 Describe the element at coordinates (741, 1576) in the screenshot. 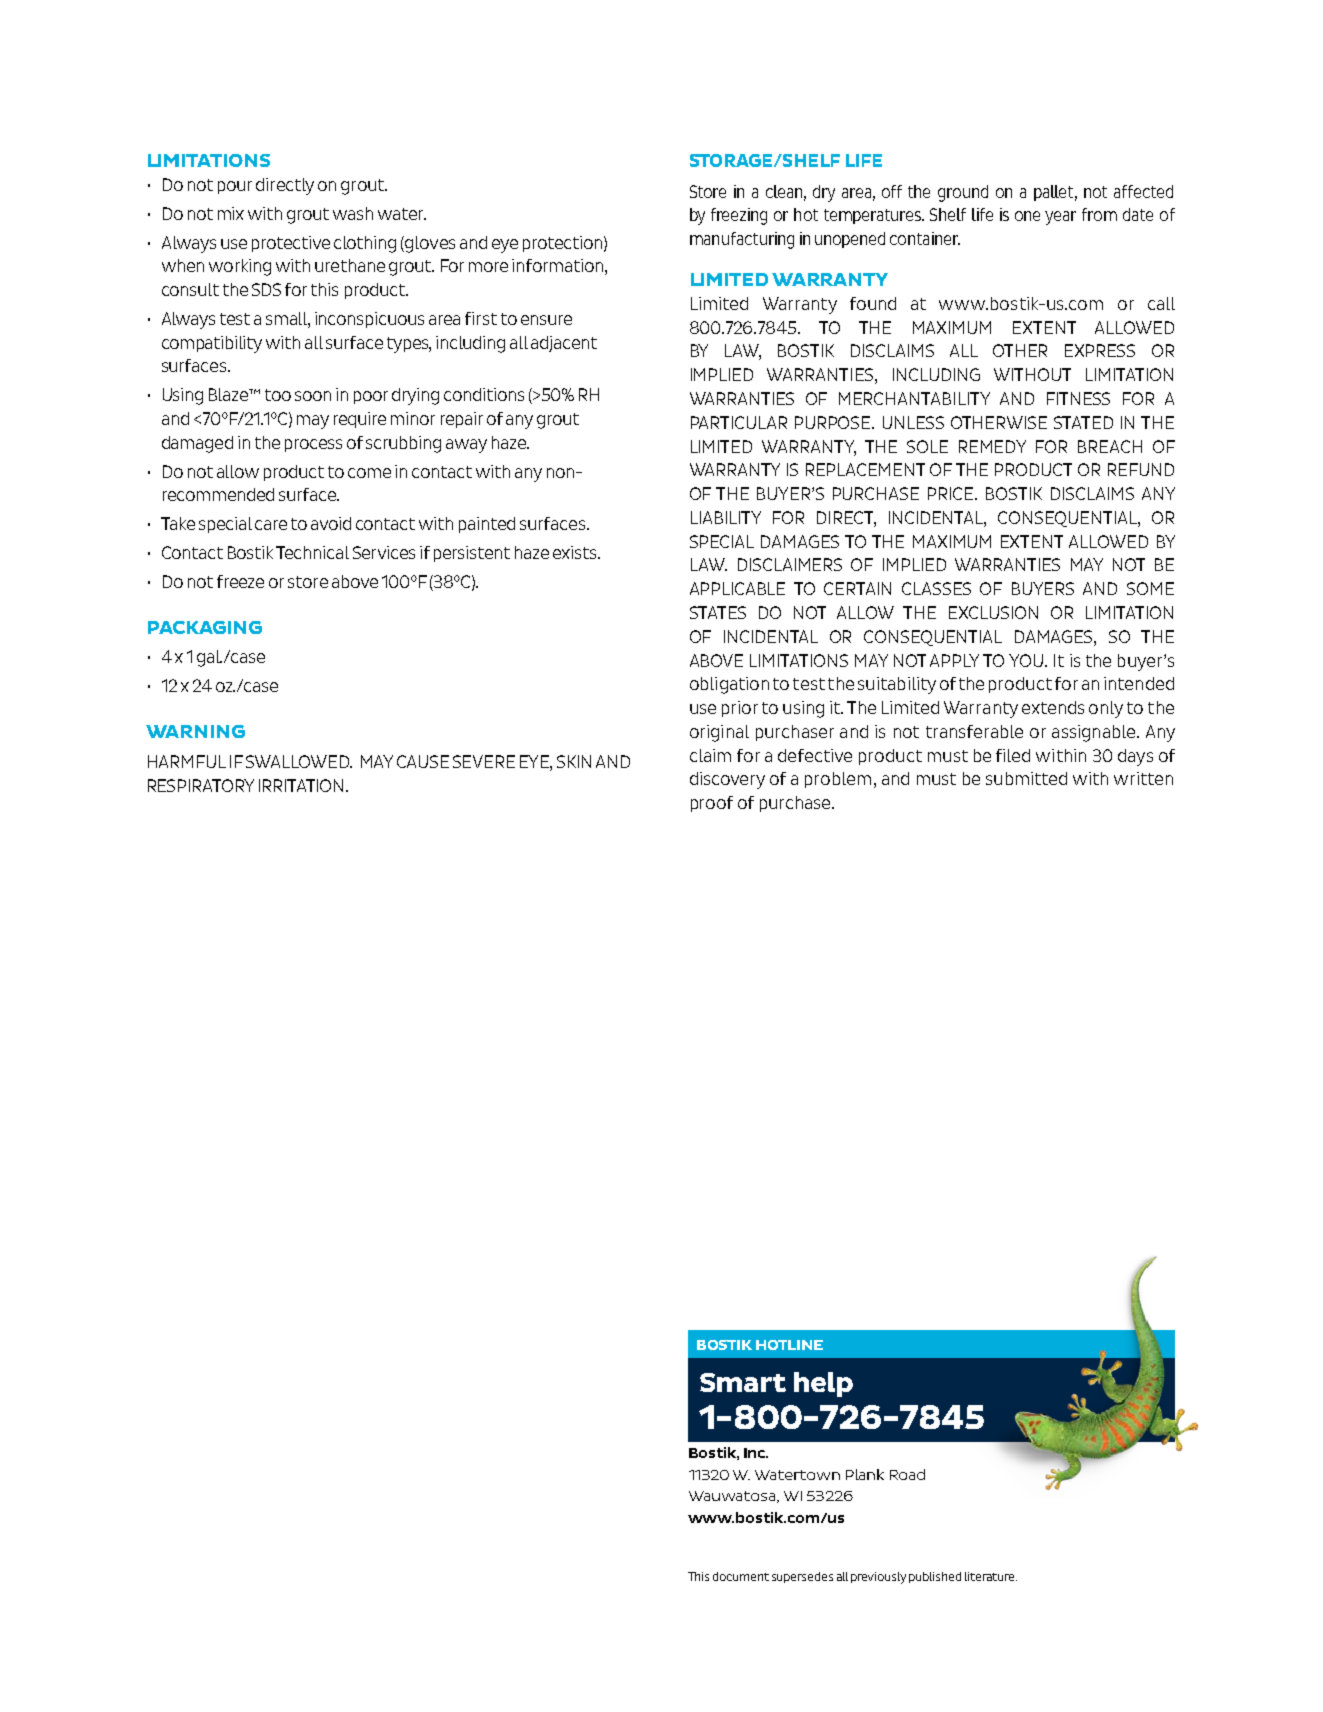

I see `document` at that location.
